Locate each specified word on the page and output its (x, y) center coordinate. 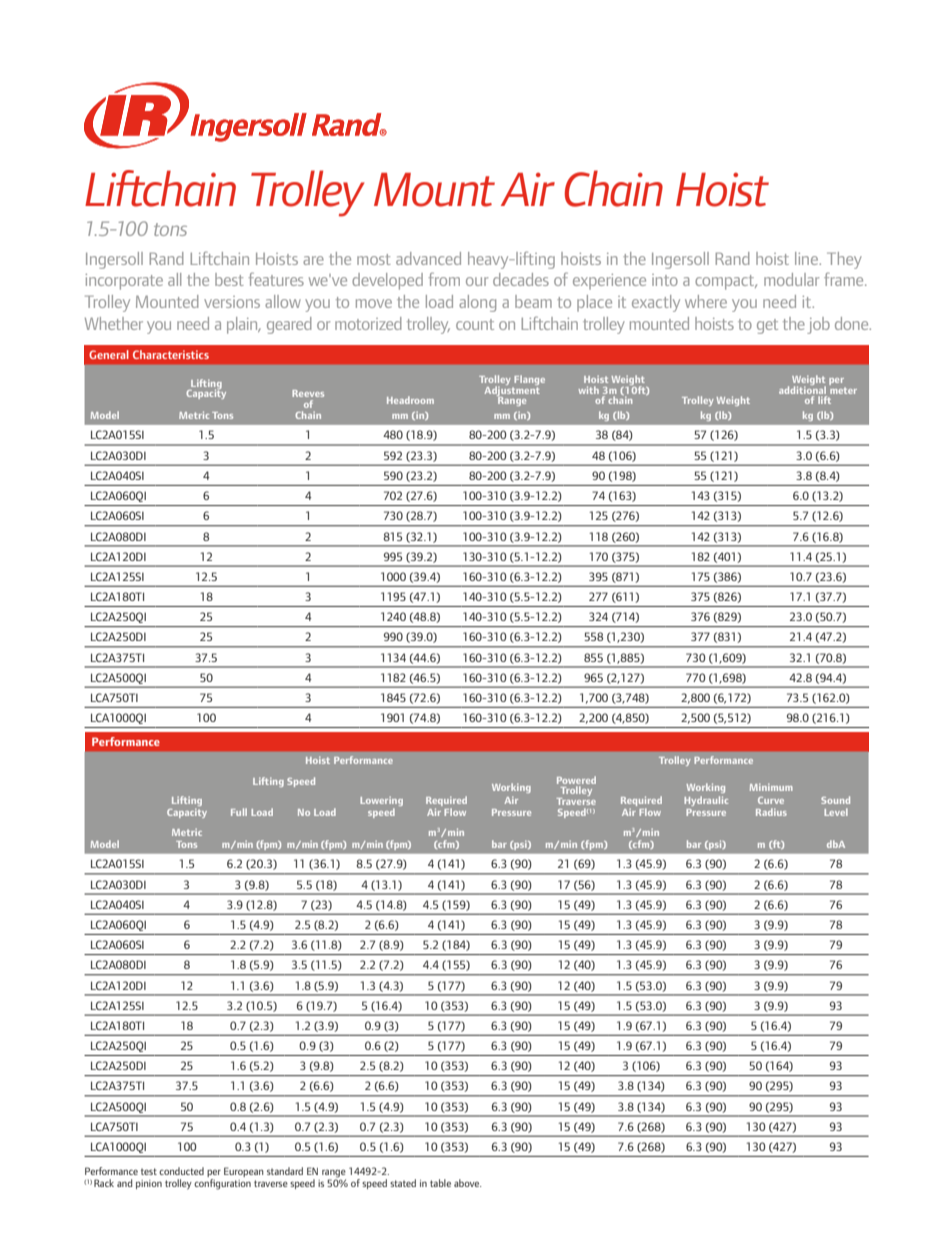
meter (843, 389)
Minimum (771, 787)
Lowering (381, 802)
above (468, 1183)
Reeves (308, 393)
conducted (181, 1171)
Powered (576, 780)
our (477, 281)
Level (836, 812)
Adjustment (512, 390)
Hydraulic (706, 801)
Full (239, 812)
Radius (771, 812)
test (149, 1171)
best (229, 279)
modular (791, 279)
